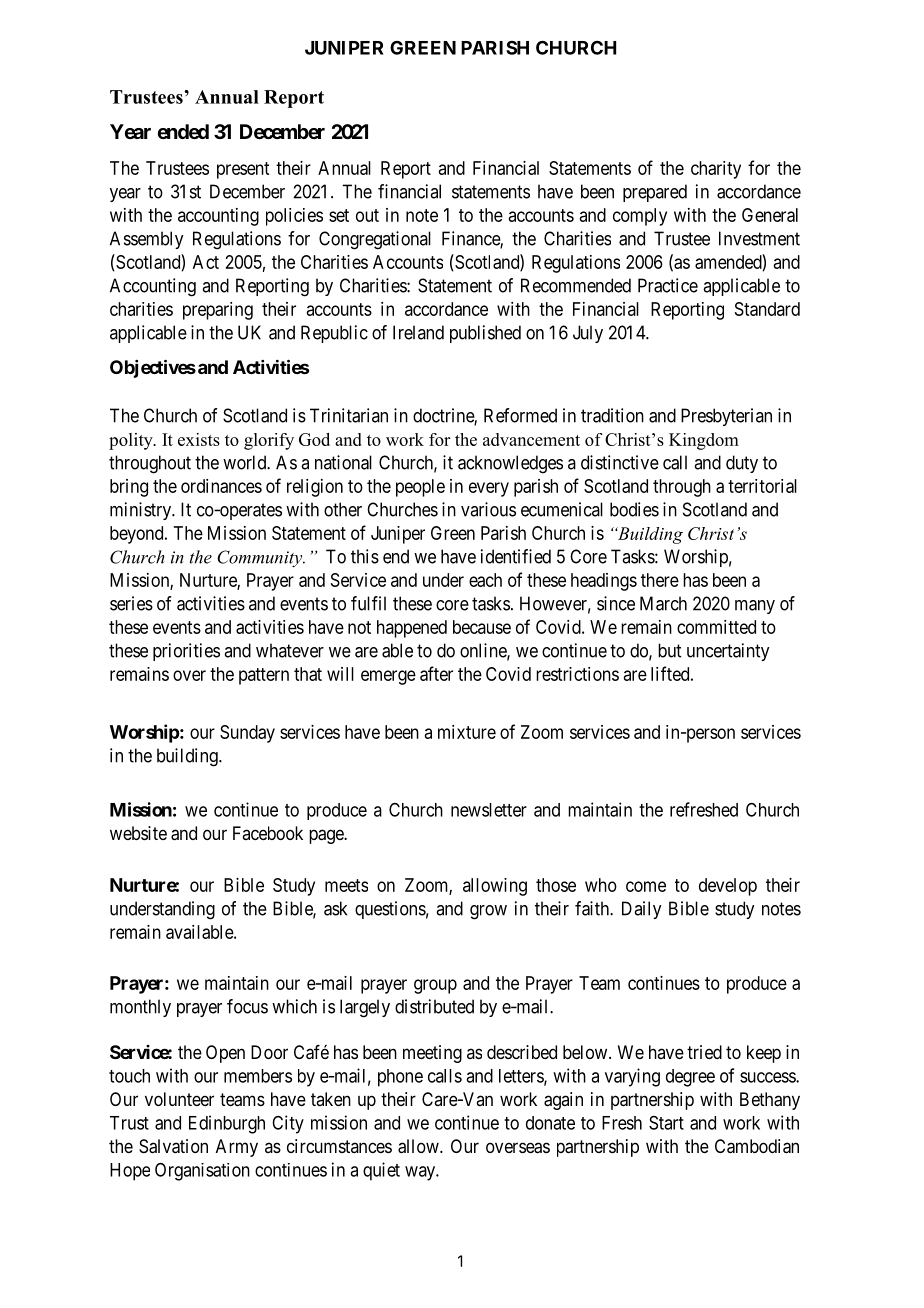 This page has height=1308, width=924. What do you see at coordinates (655, 193) in the page?
I see `prepared` at bounding box center [655, 193].
